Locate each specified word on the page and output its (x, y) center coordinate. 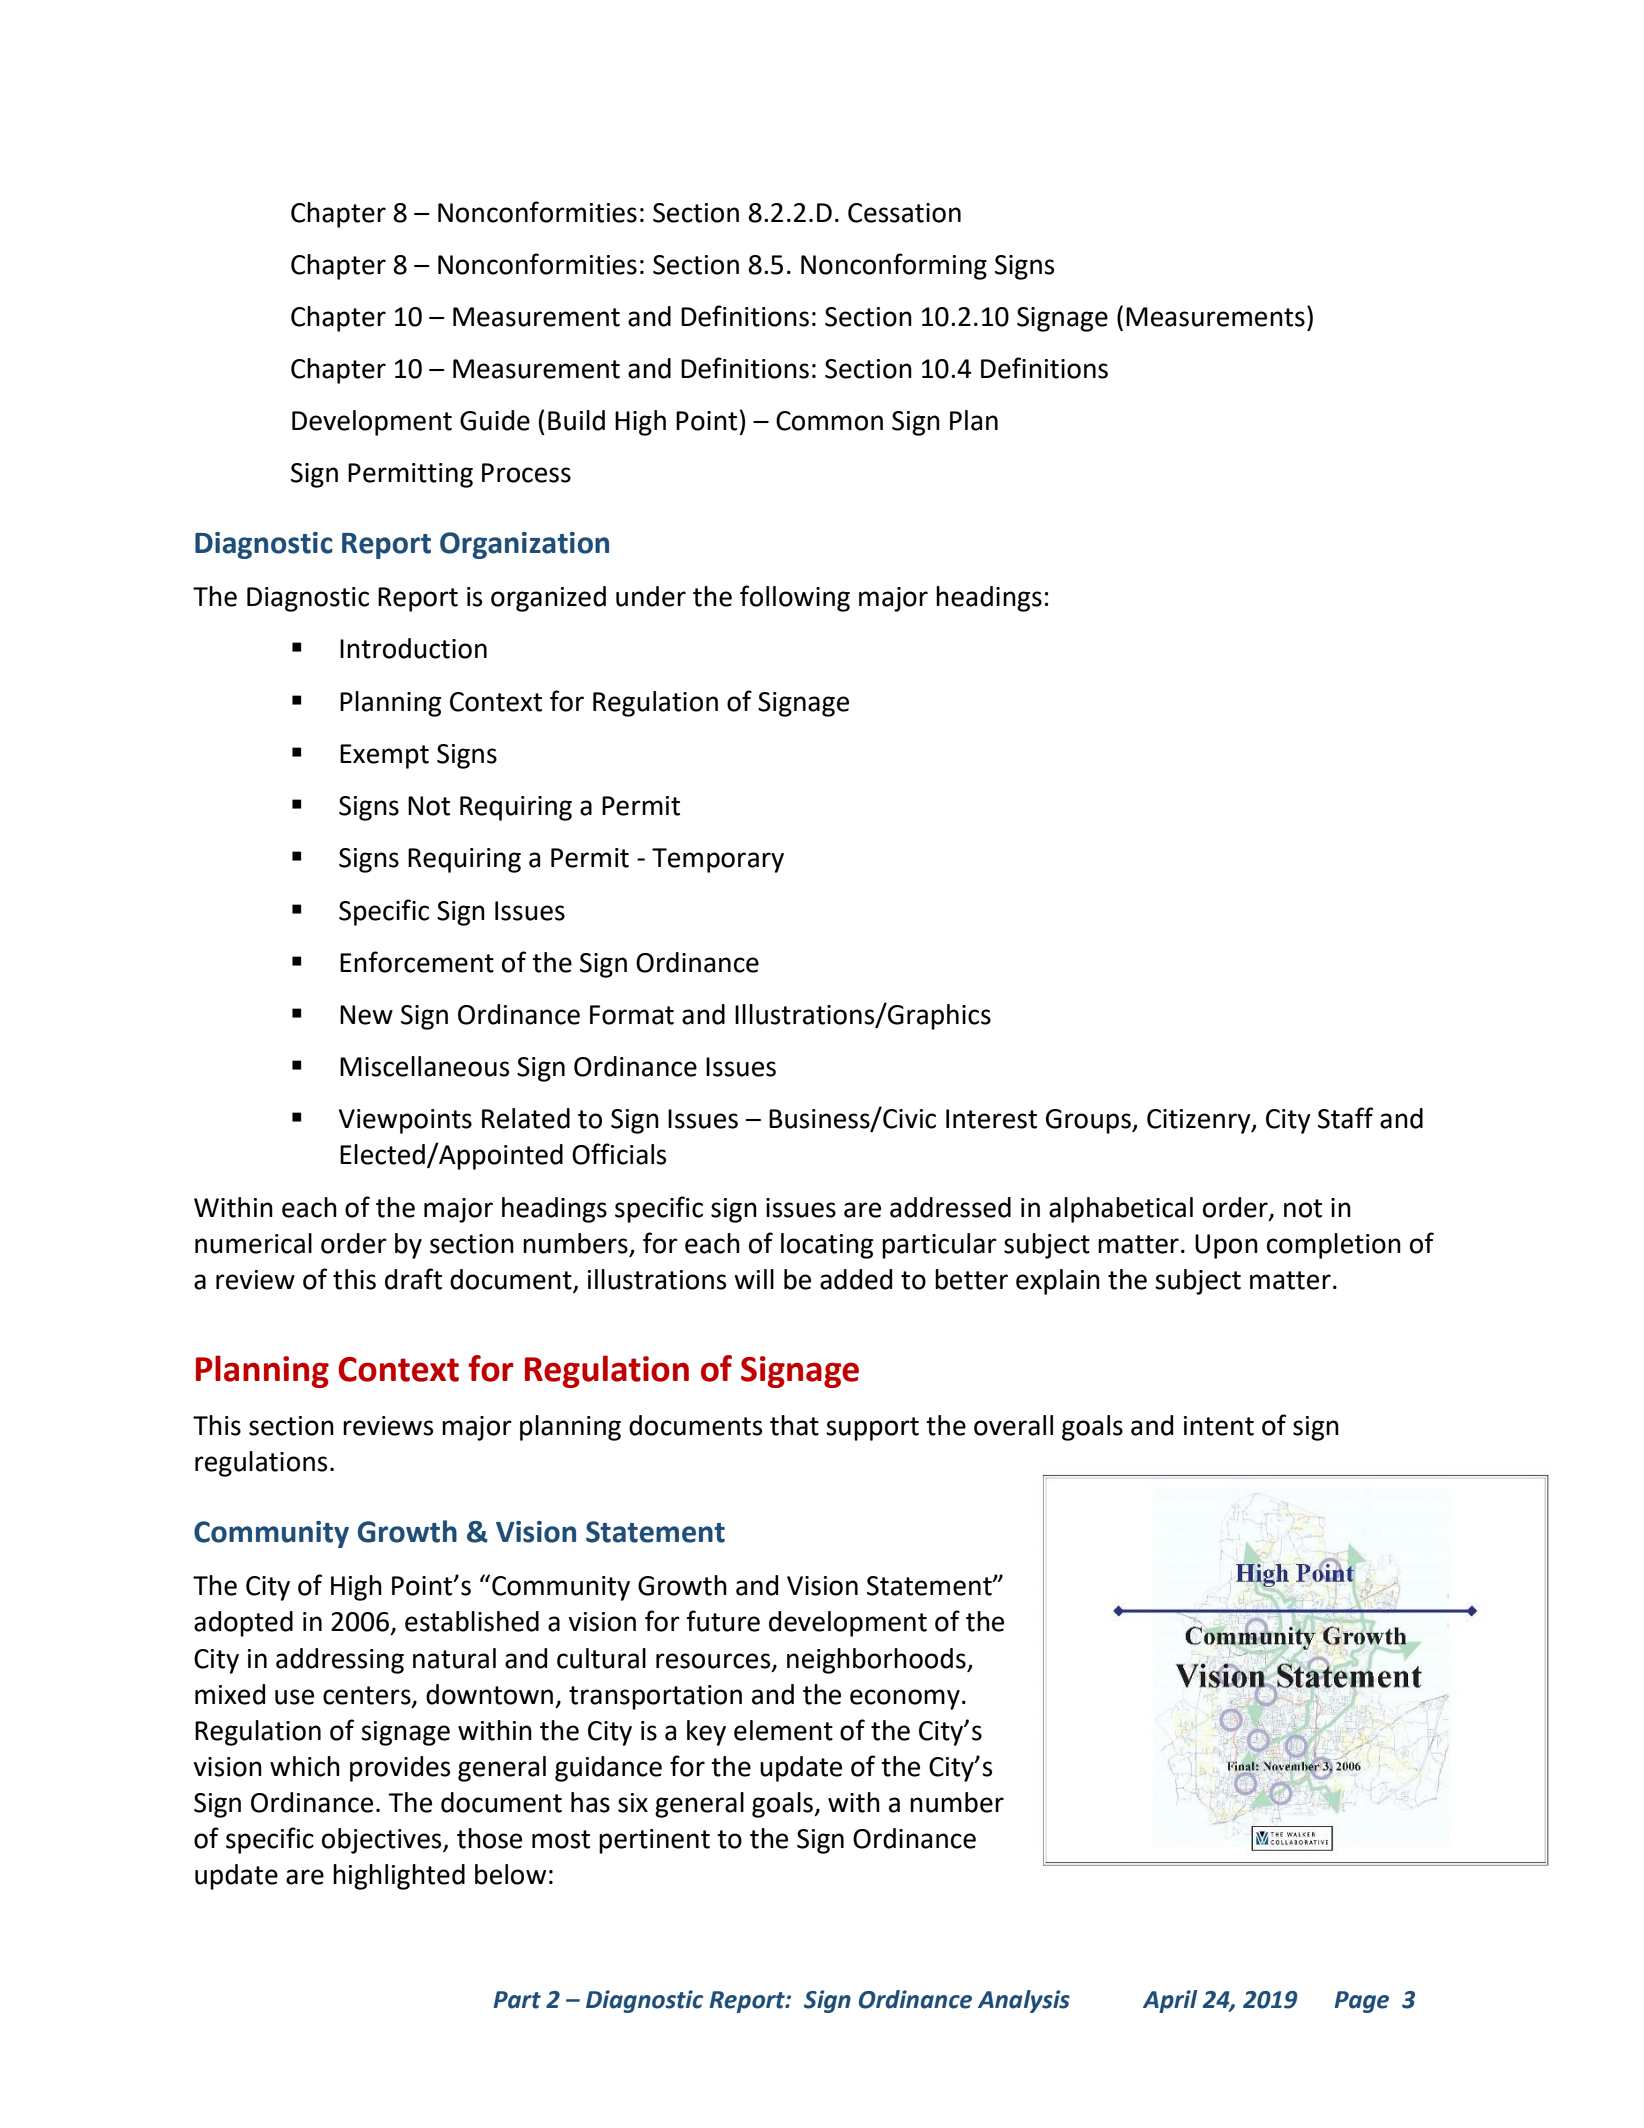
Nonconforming (894, 266)
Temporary (718, 860)
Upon (1226, 1246)
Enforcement (417, 962)
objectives (383, 1841)
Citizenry (1200, 1121)
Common (829, 421)
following (795, 598)
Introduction (413, 648)
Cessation (904, 213)
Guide (495, 420)
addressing (340, 1661)
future (723, 1621)
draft (413, 1279)
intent (1219, 1426)
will (754, 1279)
